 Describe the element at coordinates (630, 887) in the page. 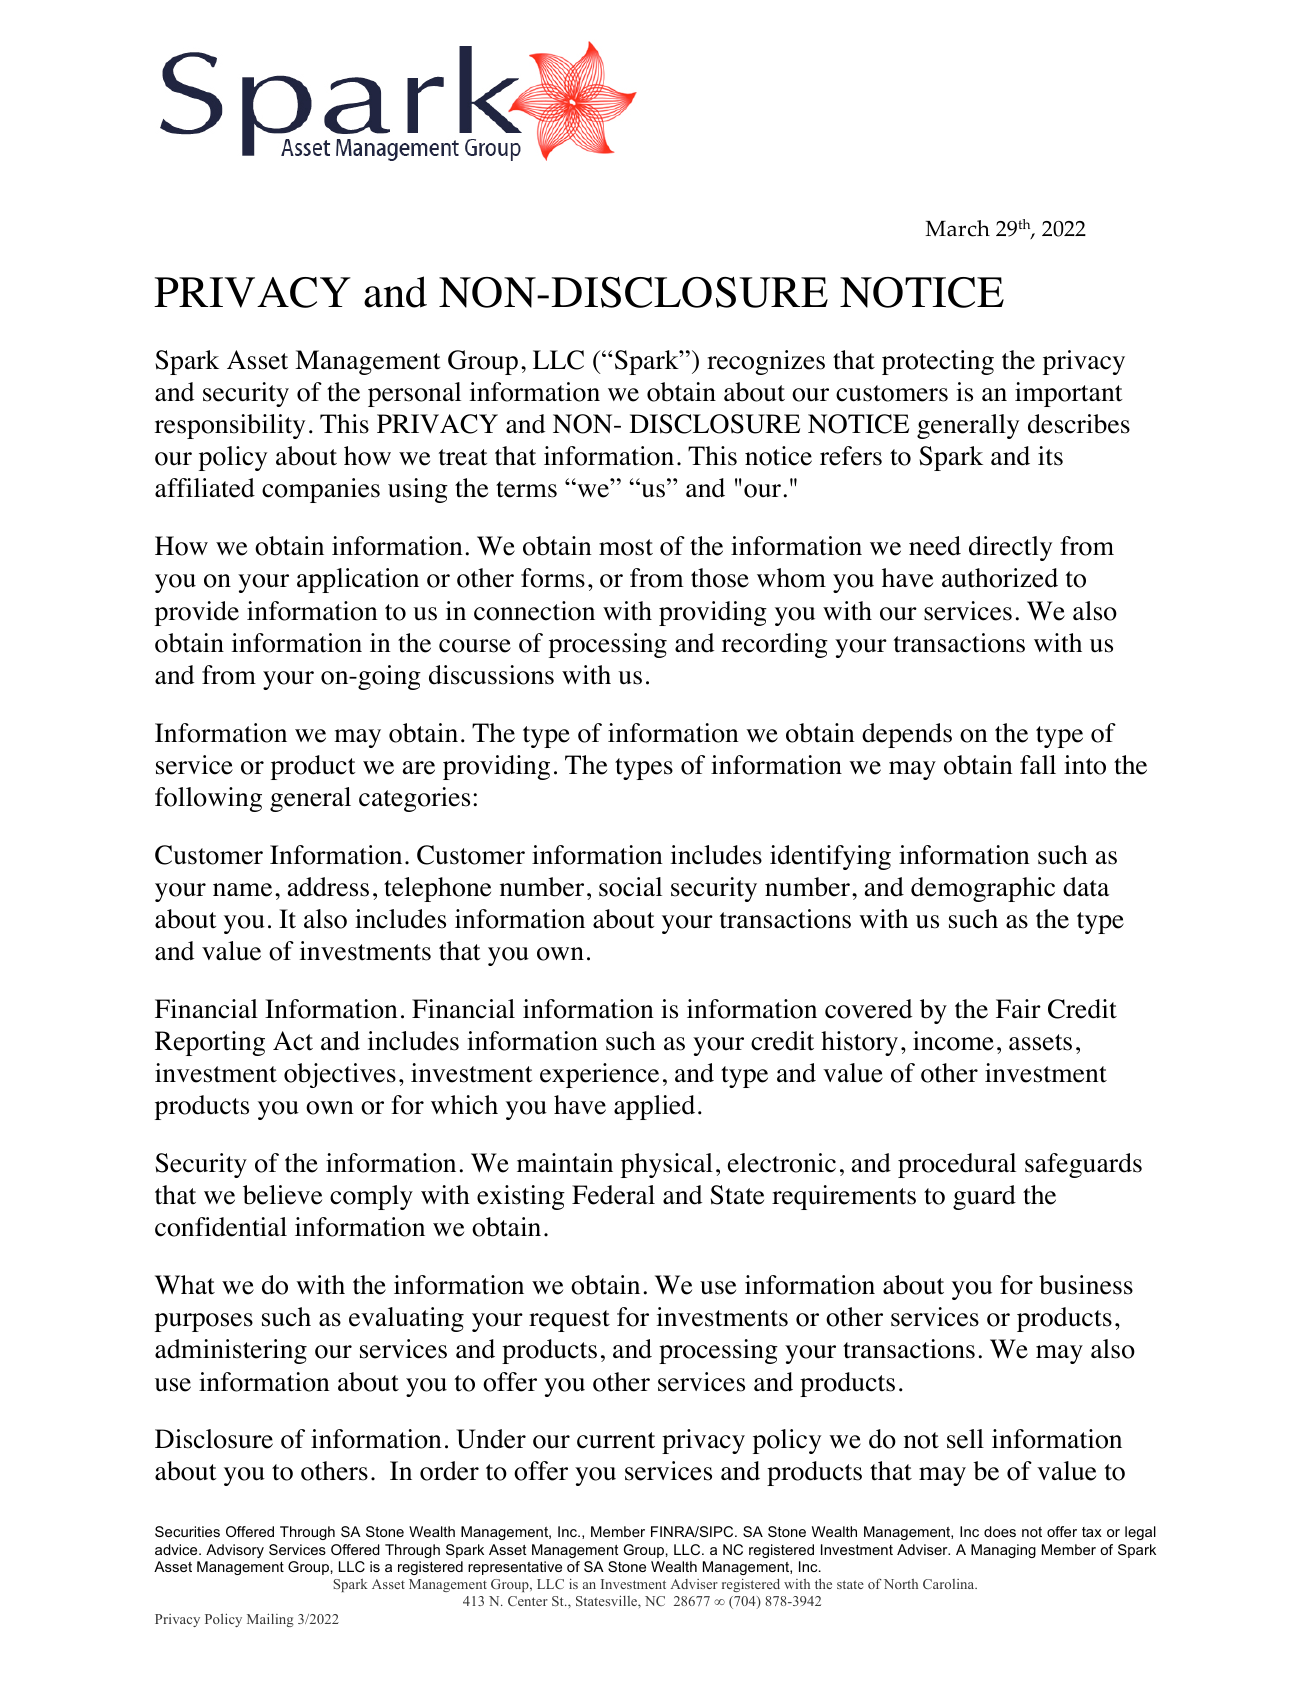

I see `social` at that location.
